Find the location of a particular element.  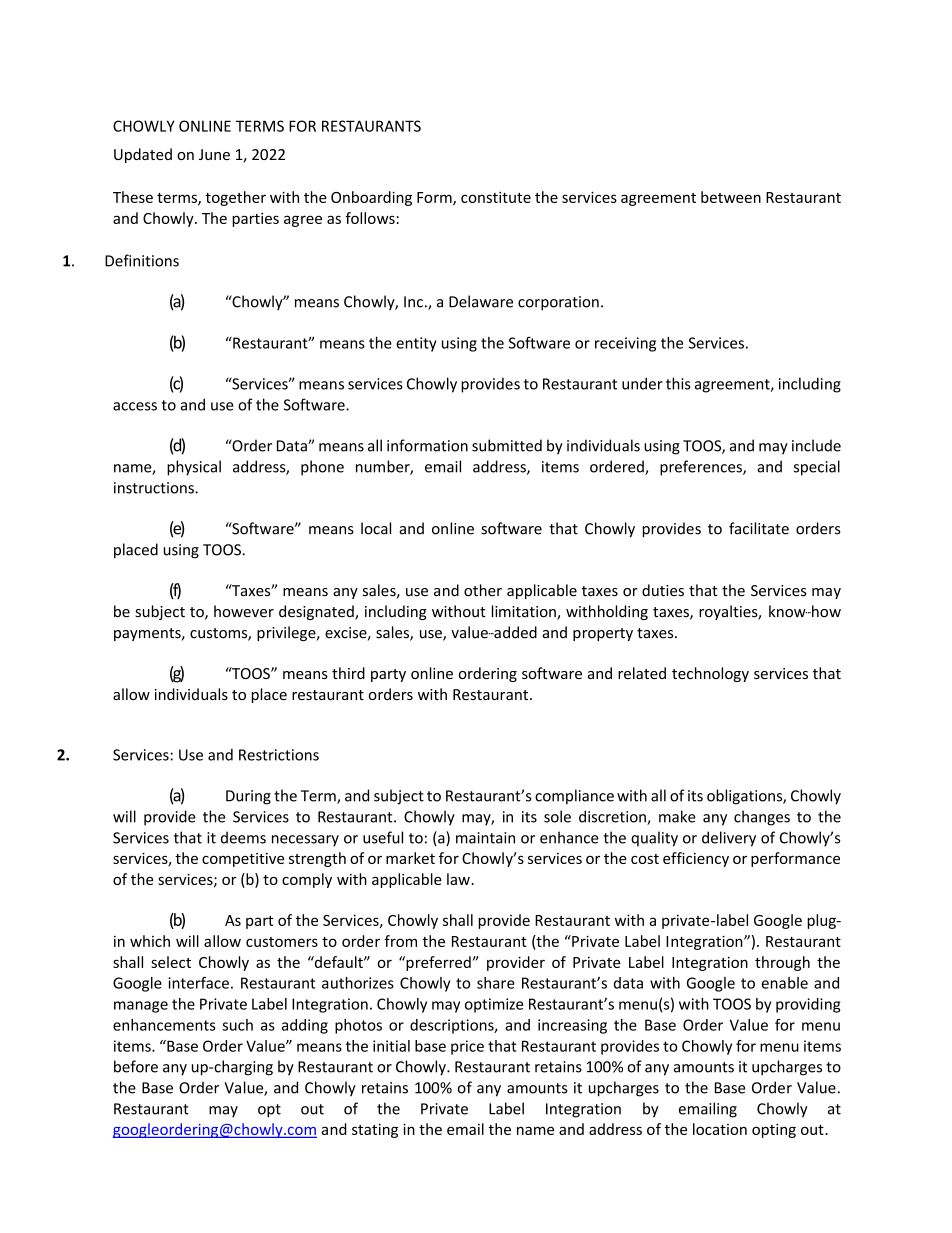

however is located at coordinates (244, 611).
